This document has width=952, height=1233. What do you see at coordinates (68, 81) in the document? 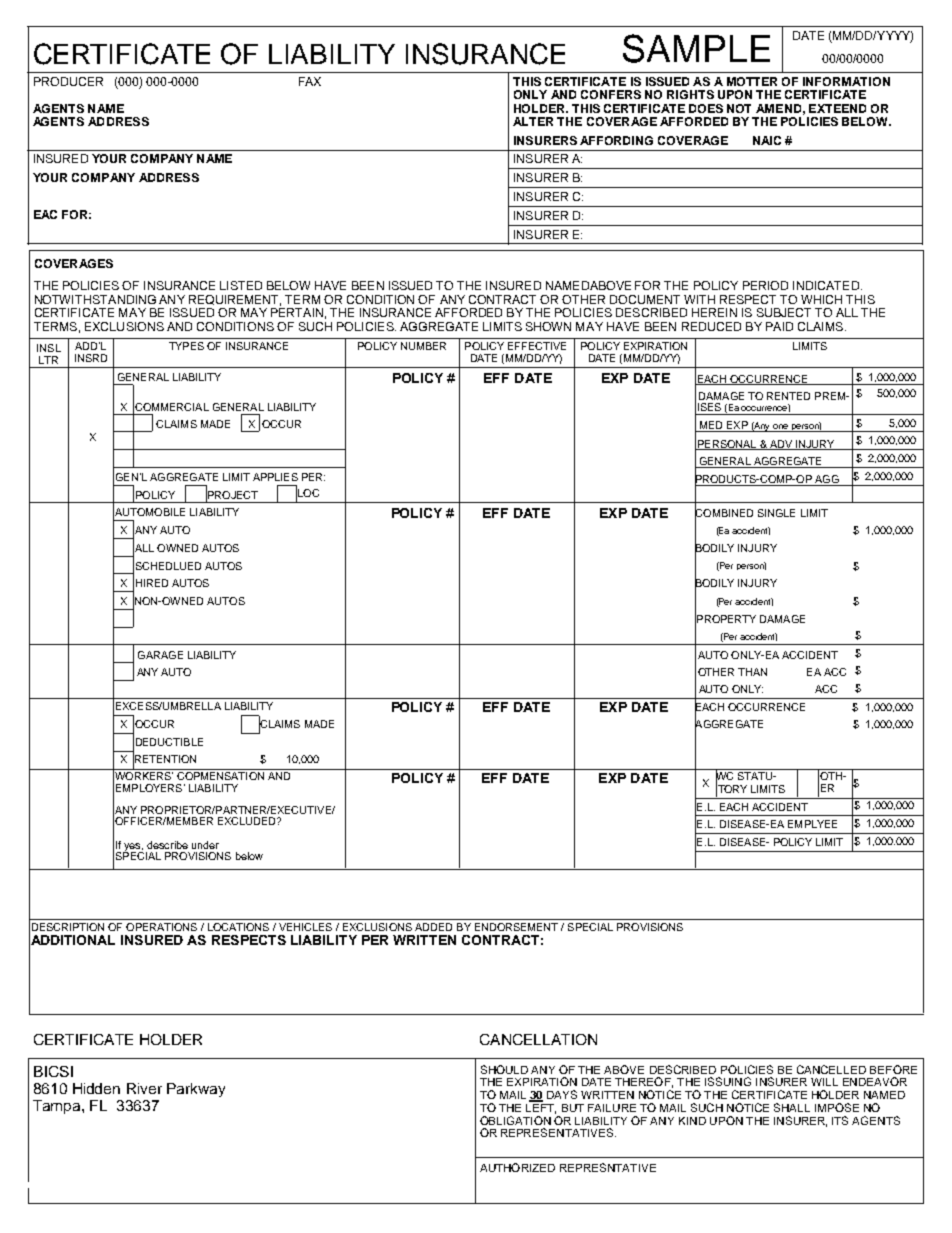
I see `PRODUCER` at bounding box center [68, 81].
